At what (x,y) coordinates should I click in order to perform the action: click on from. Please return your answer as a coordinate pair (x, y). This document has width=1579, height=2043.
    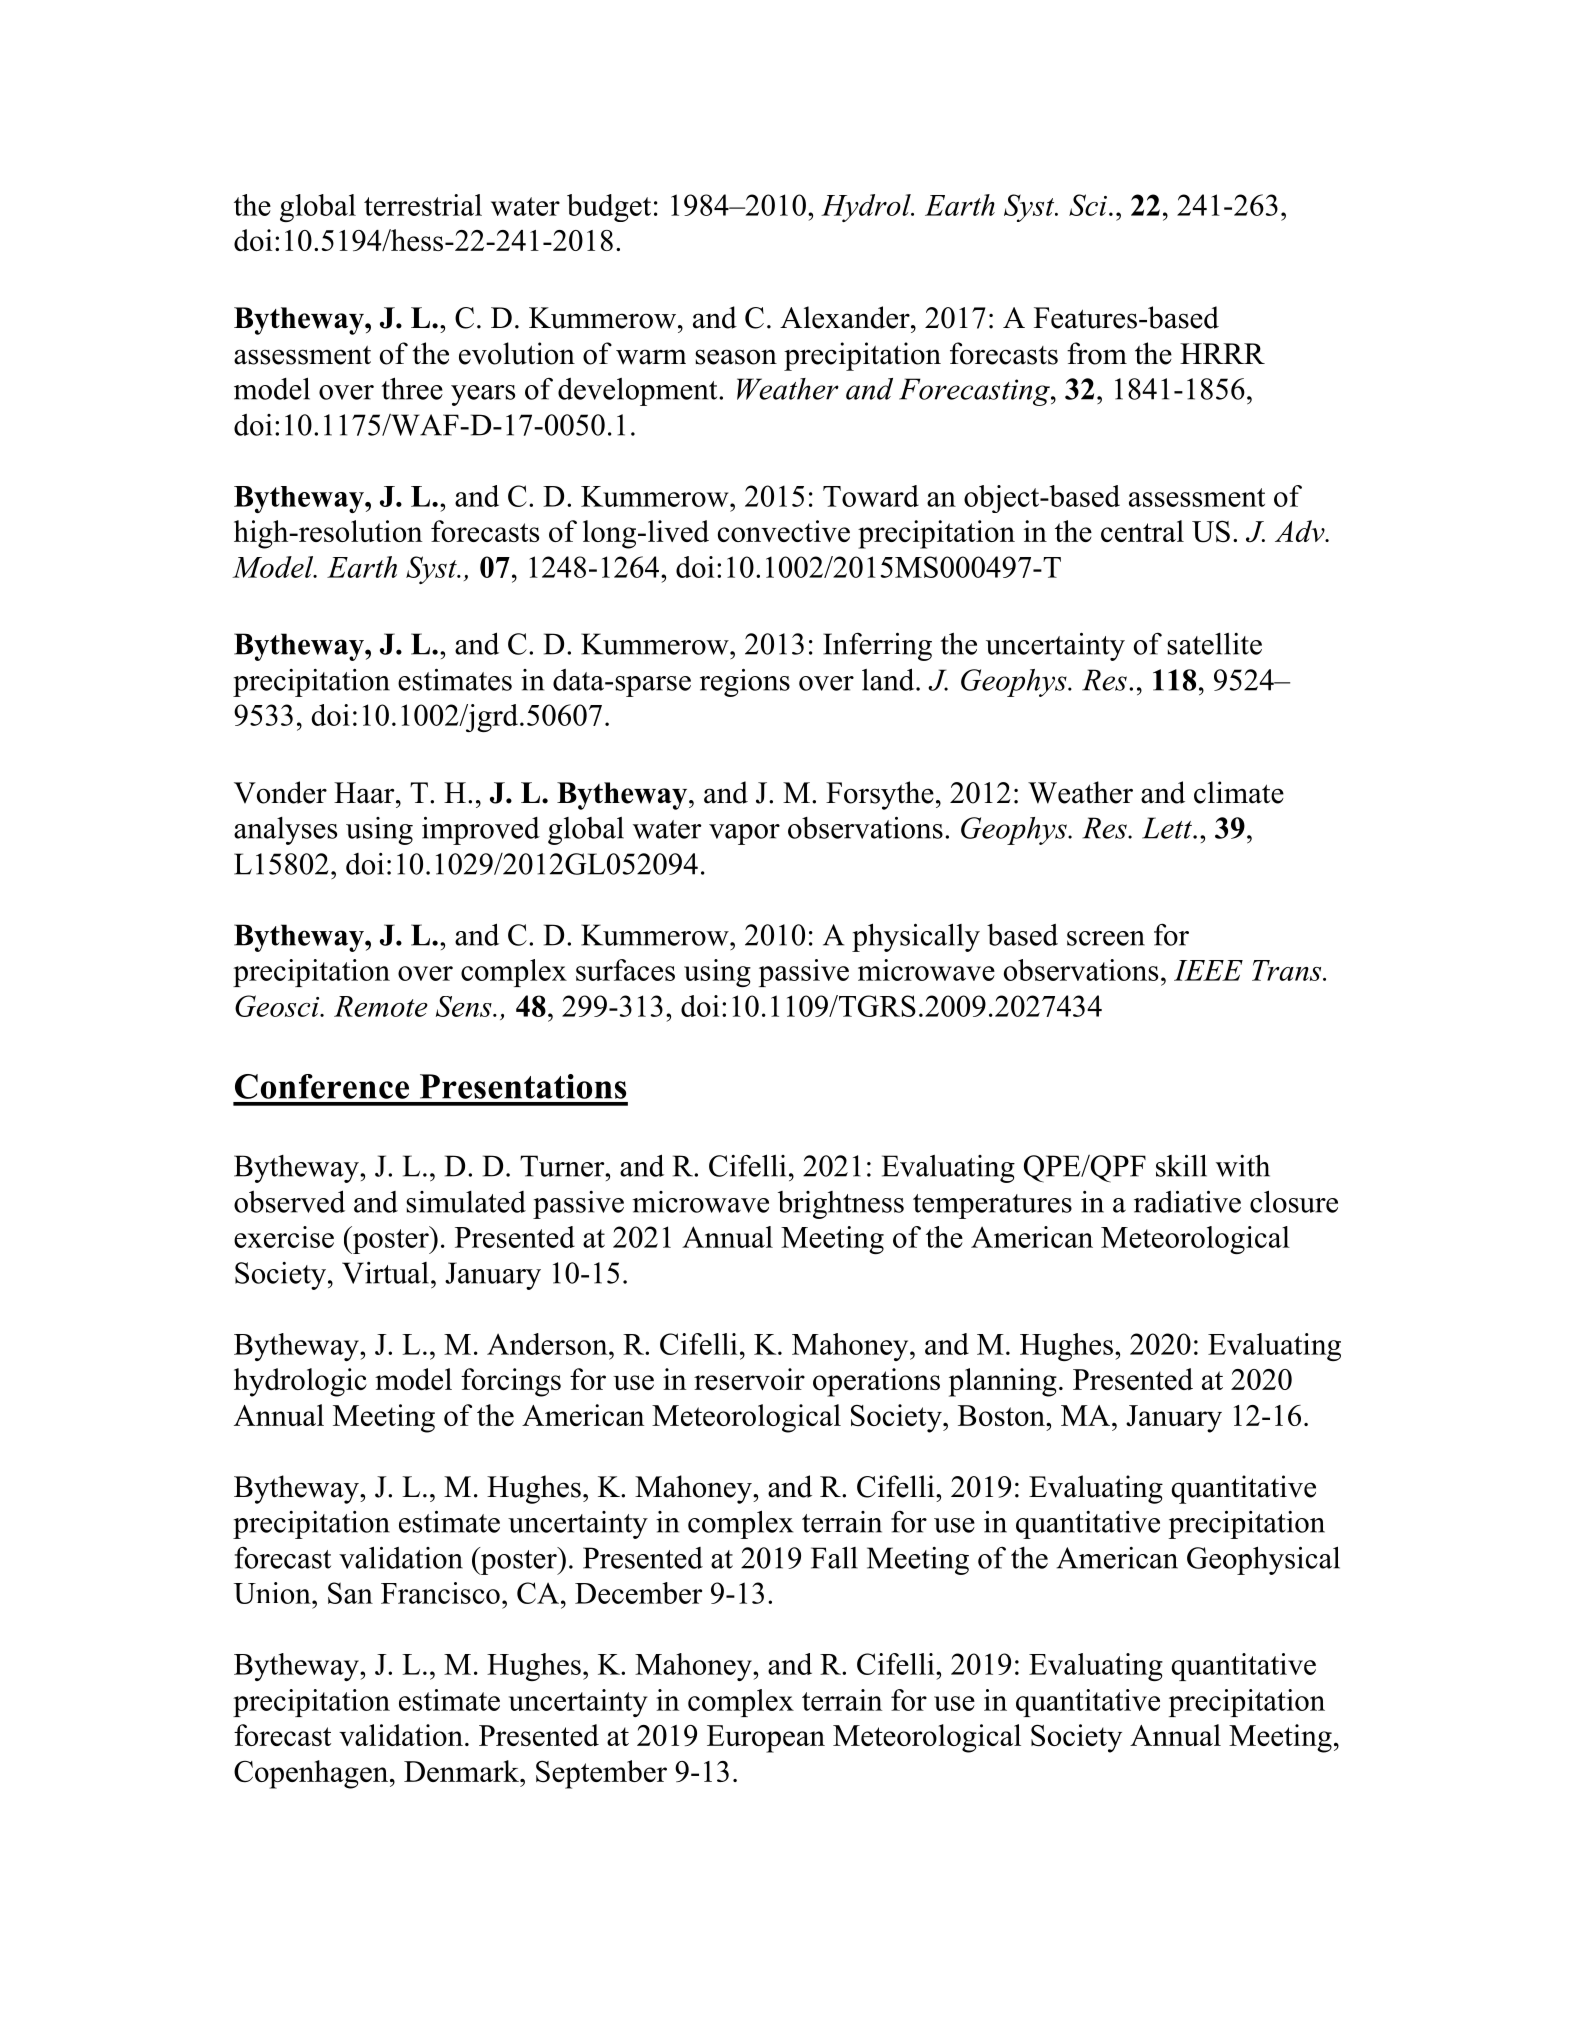
    Looking at the image, I should click on (1097, 353).
